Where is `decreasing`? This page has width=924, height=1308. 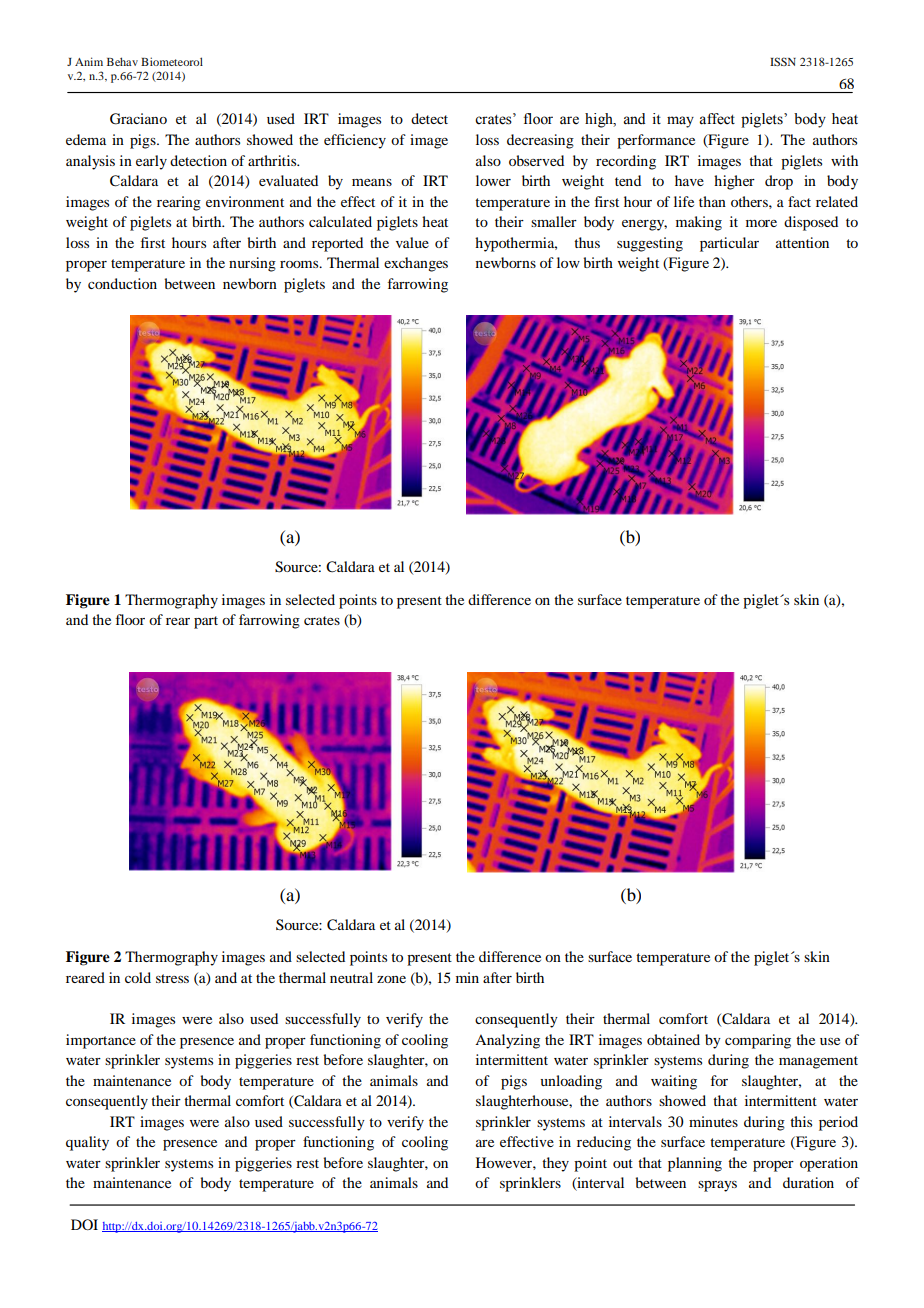 decreasing is located at coordinates (540, 141).
